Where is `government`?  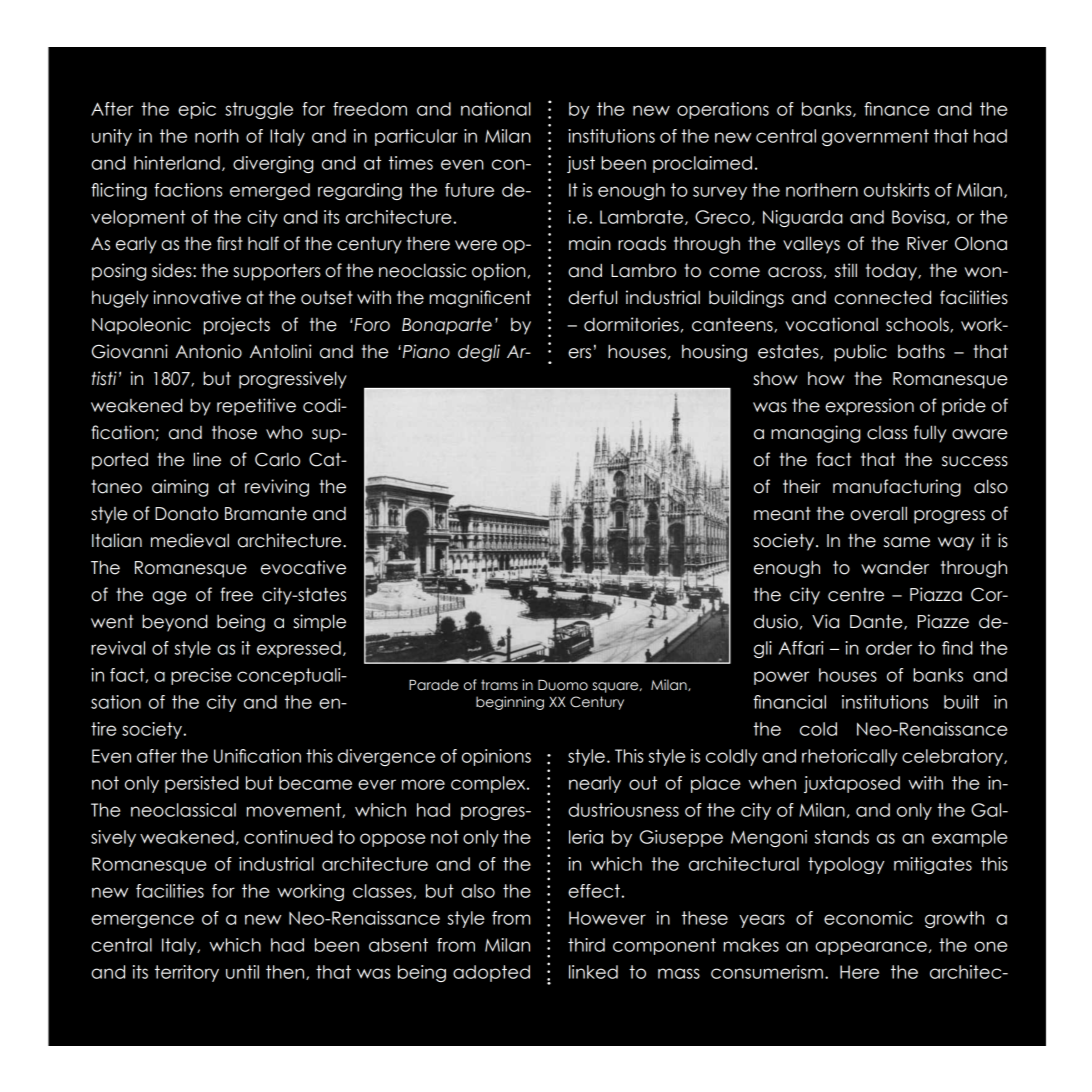
government is located at coordinates (875, 137).
